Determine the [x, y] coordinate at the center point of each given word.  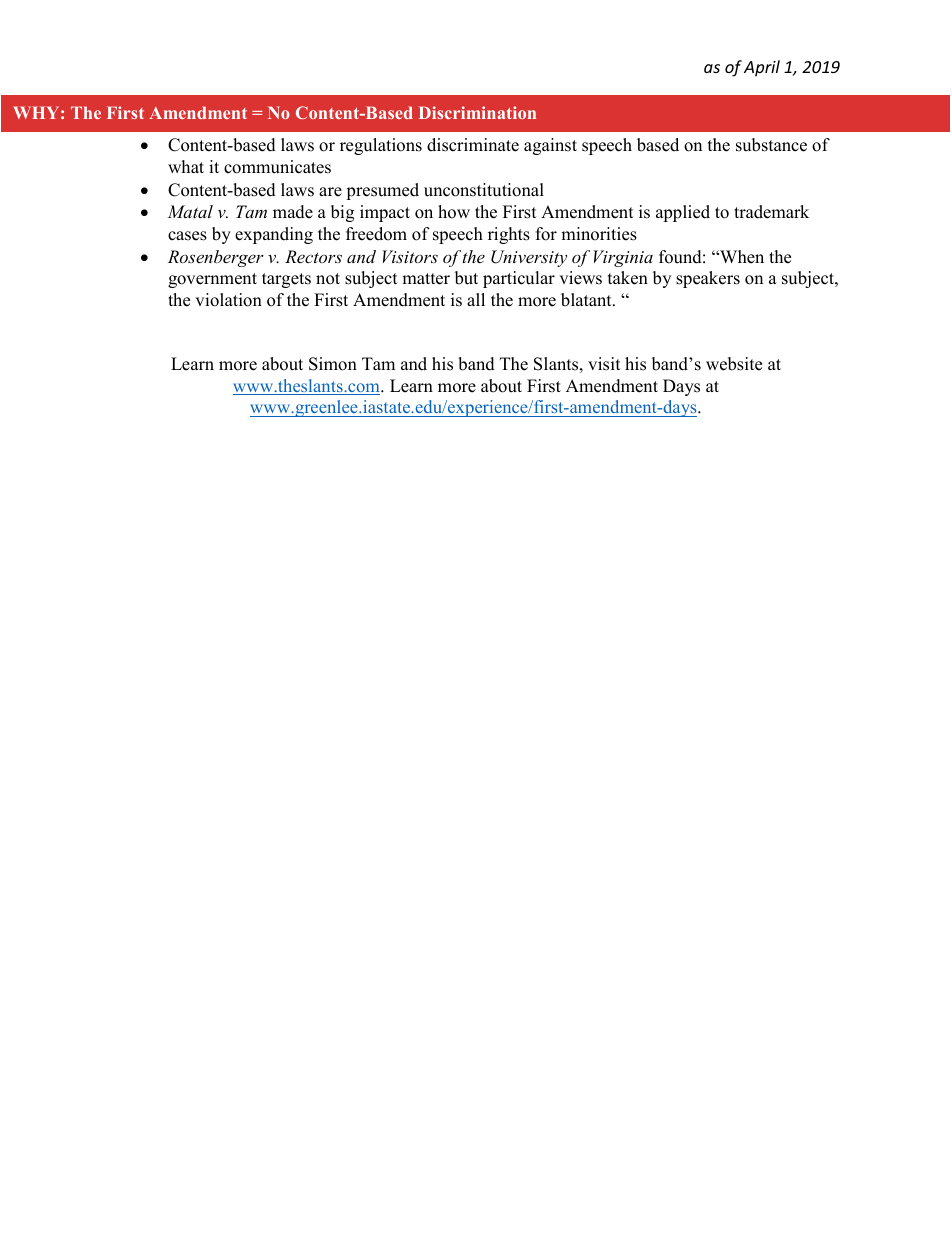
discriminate [473, 145]
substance [771, 145]
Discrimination [477, 112]
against [550, 146]
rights [509, 235]
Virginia [623, 258]
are [330, 192]
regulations [381, 146]
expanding [274, 235]
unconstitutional [484, 190]
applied [683, 213]
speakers [708, 279]
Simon [333, 364]
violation [228, 300]
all [476, 299]
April [762, 68]
